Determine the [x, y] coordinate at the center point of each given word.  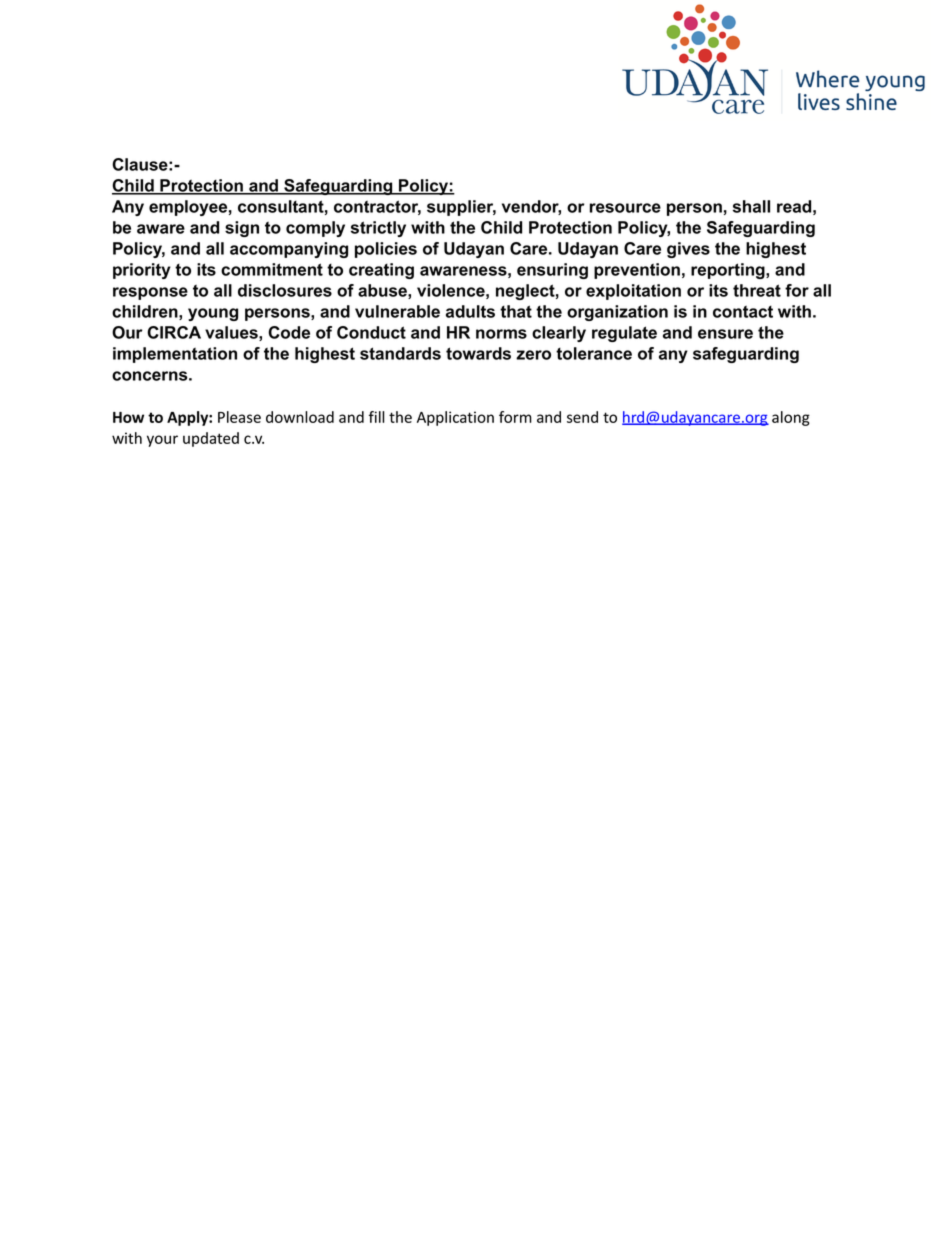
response [150, 293]
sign [242, 229]
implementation [175, 355]
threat [757, 290]
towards [478, 353]
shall [751, 206]
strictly [378, 229]
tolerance [594, 353]
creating [381, 271]
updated [211, 439]
